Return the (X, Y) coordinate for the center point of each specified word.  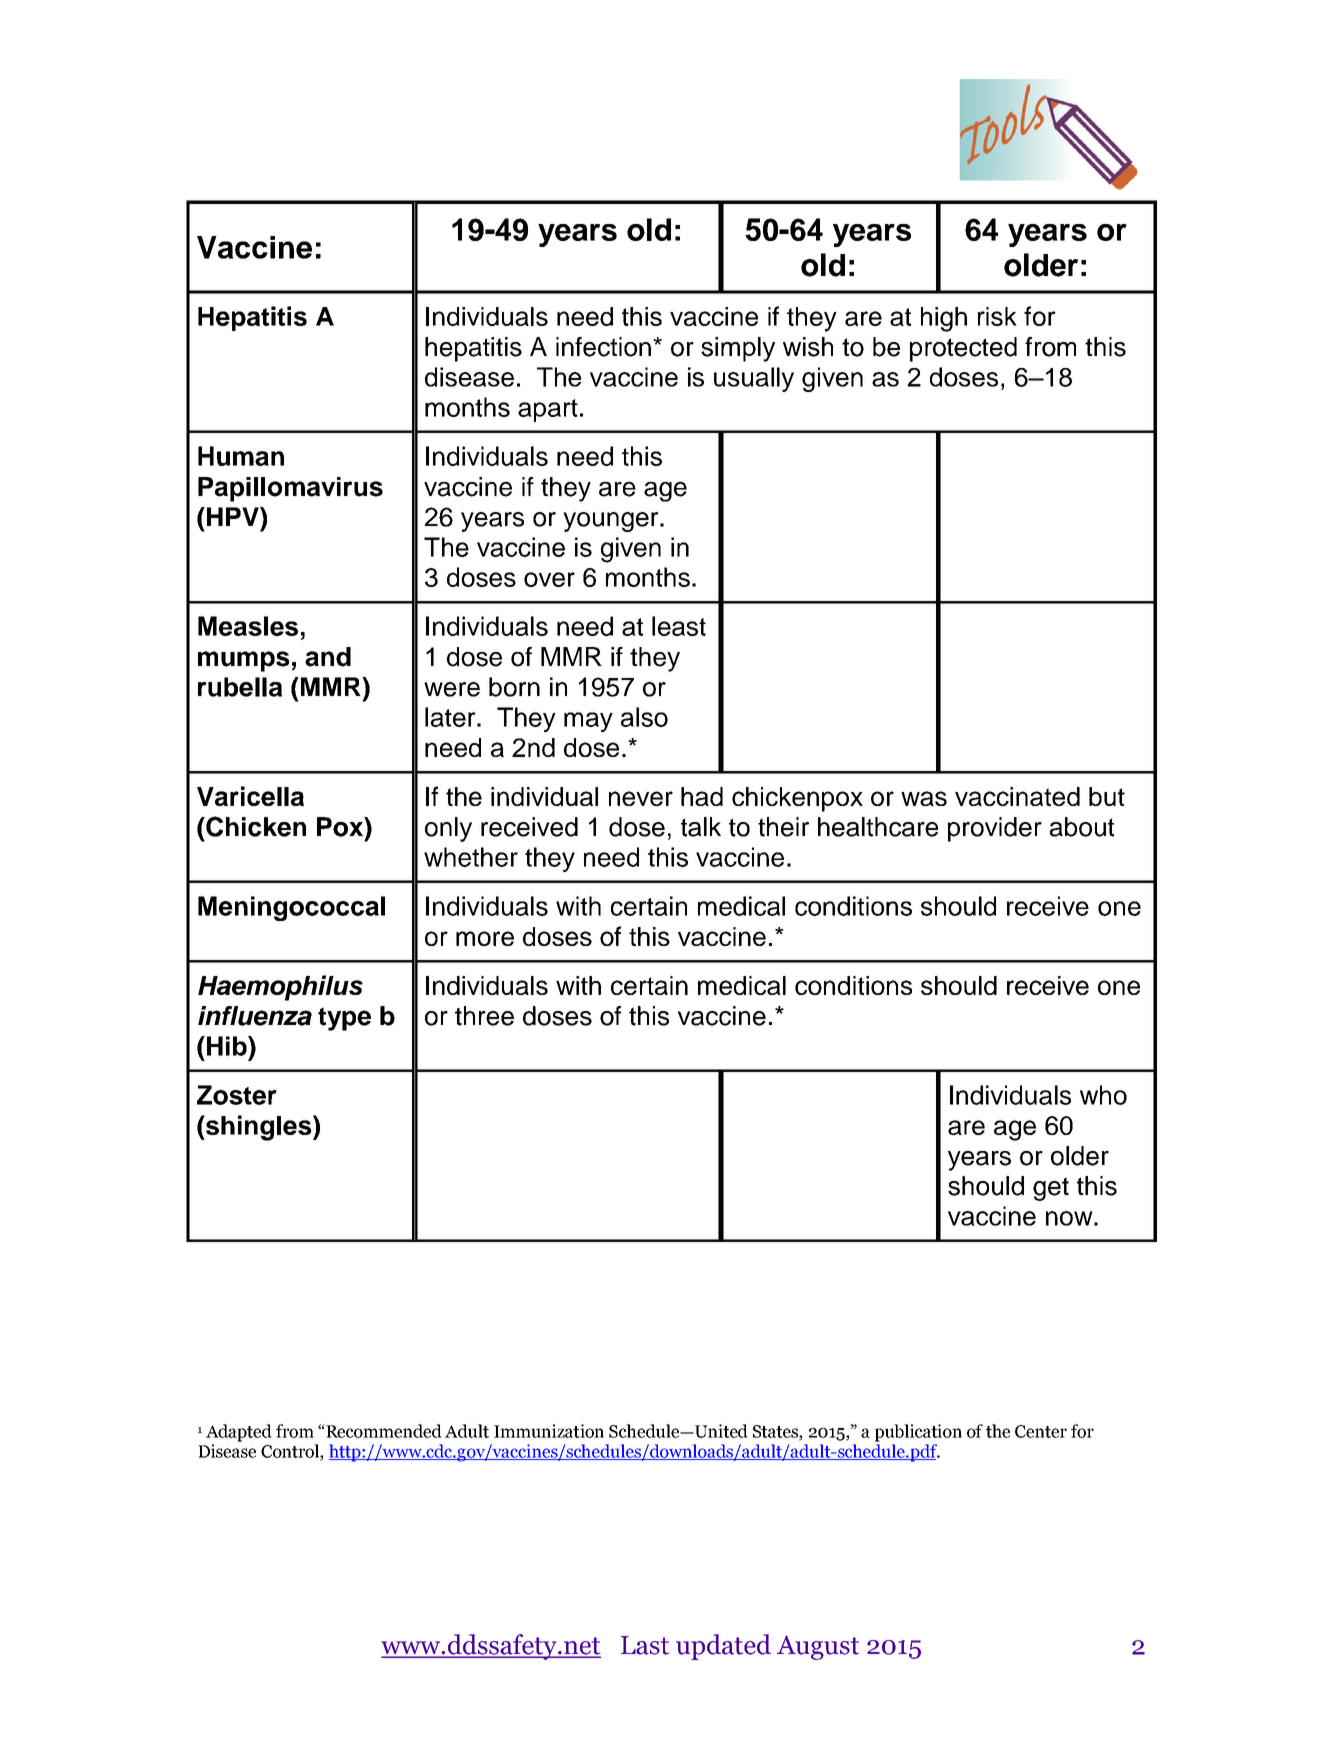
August (818, 1647)
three (484, 1016)
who (1103, 1095)
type (344, 1019)
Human (241, 456)
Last (645, 1645)
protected (963, 349)
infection (603, 347)
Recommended (383, 1431)
